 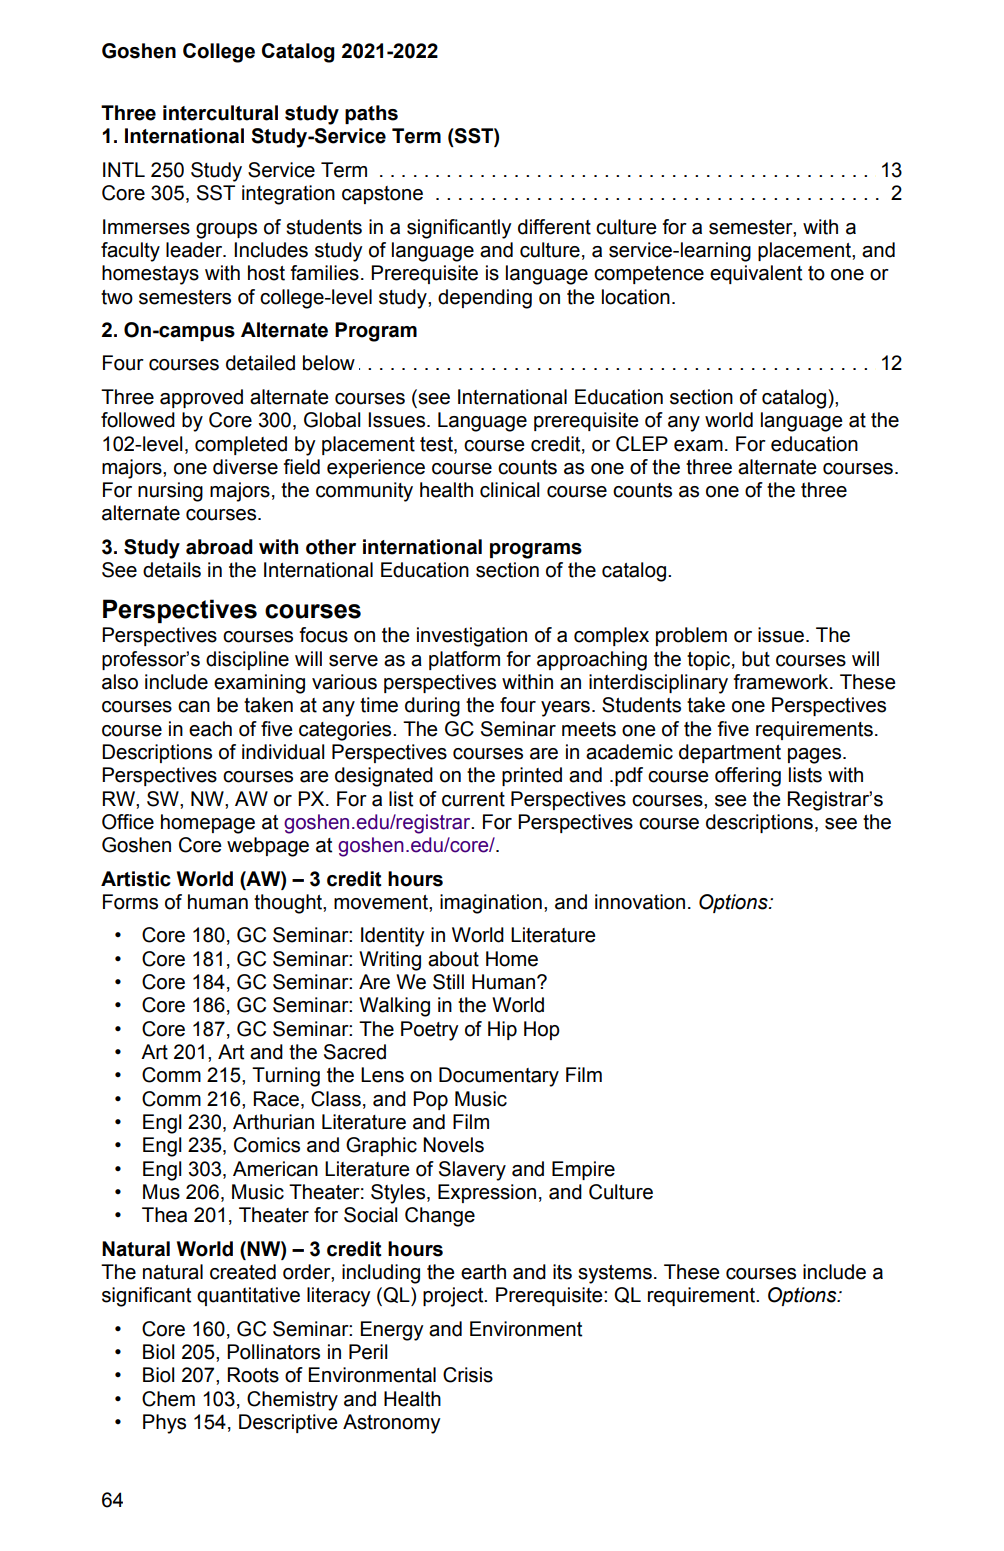 I want to click on each, so click(x=210, y=729).
